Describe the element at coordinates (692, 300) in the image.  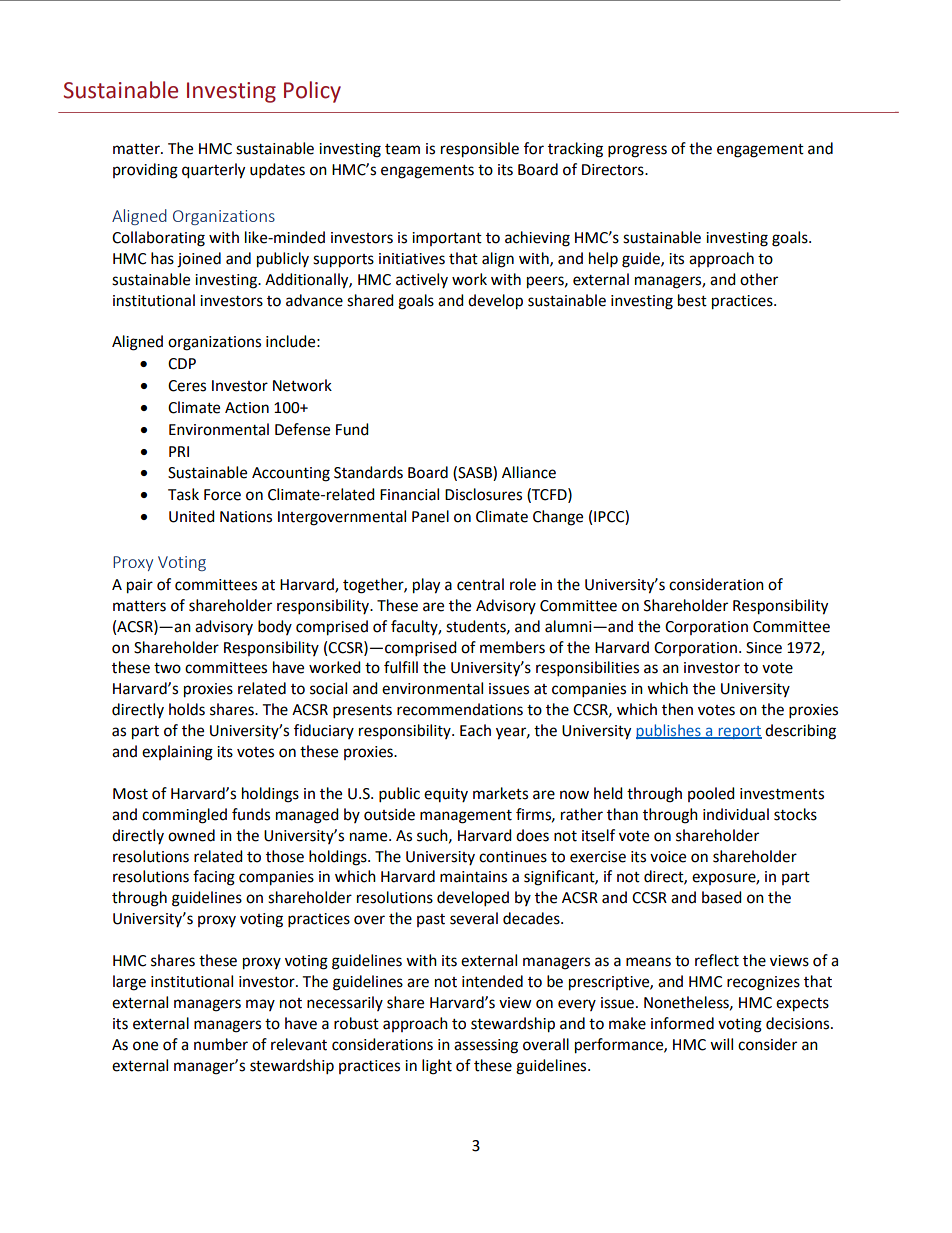
I see `best` at that location.
